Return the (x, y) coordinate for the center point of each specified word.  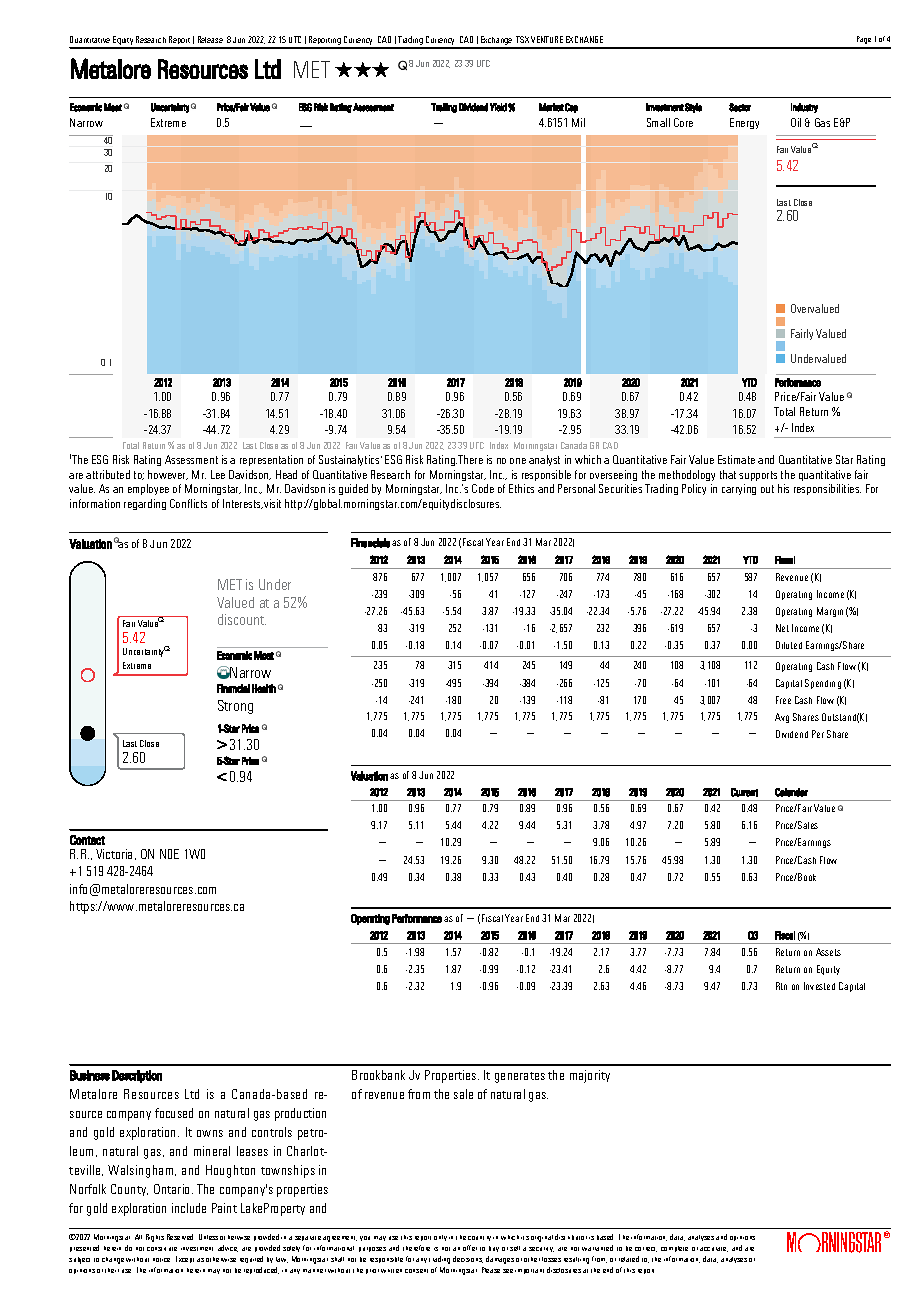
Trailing (444, 108)
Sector (740, 107)
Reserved (180, 1237)
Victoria (116, 854)
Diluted (789, 645)
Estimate (736, 459)
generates (520, 1077)
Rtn (781, 986)
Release (210, 39)
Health (264, 688)
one (518, 461)
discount (242, 619)
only (440, 1238)
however (168, 475)
